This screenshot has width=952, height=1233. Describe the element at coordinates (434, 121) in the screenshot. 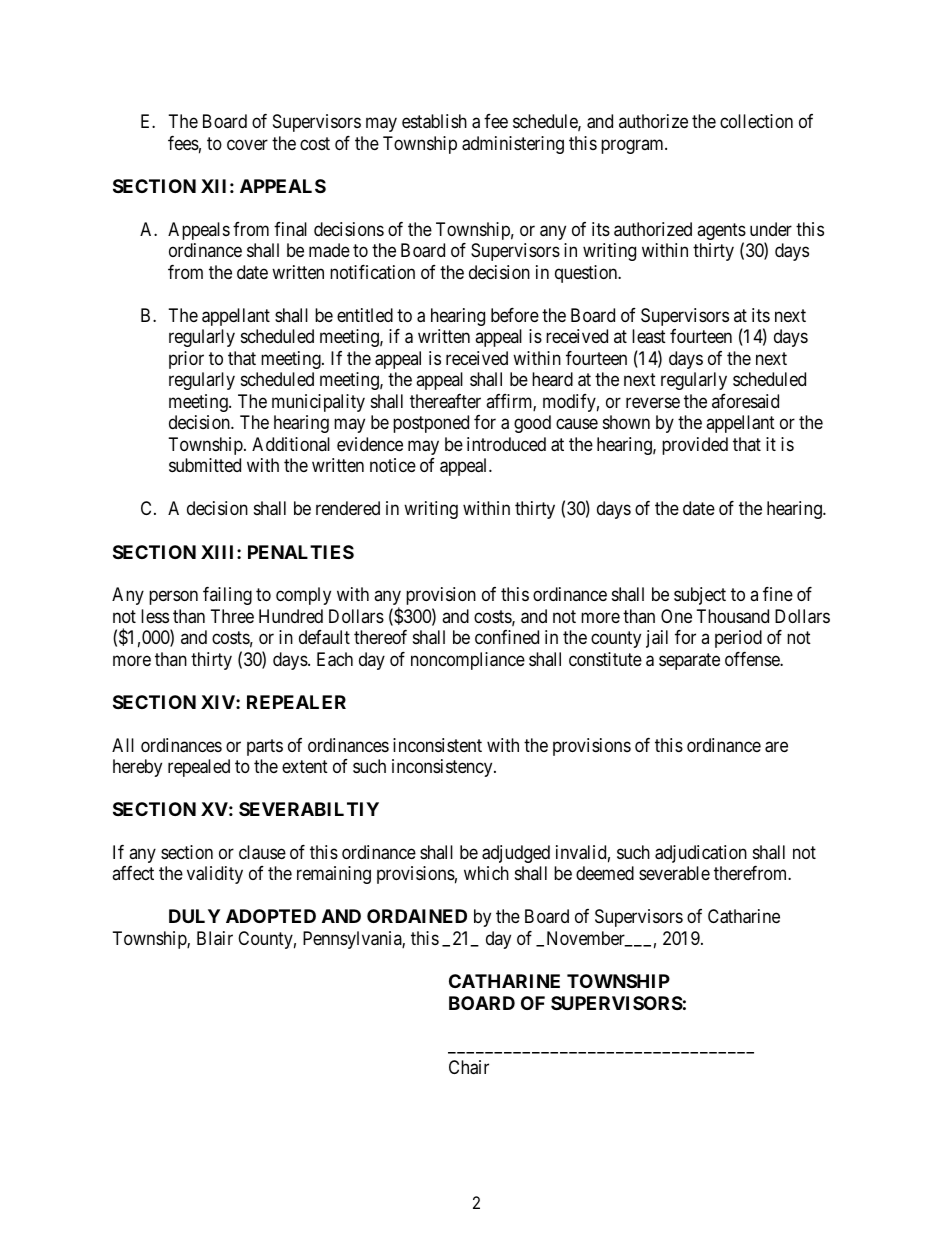

I see `establish` at that location.
